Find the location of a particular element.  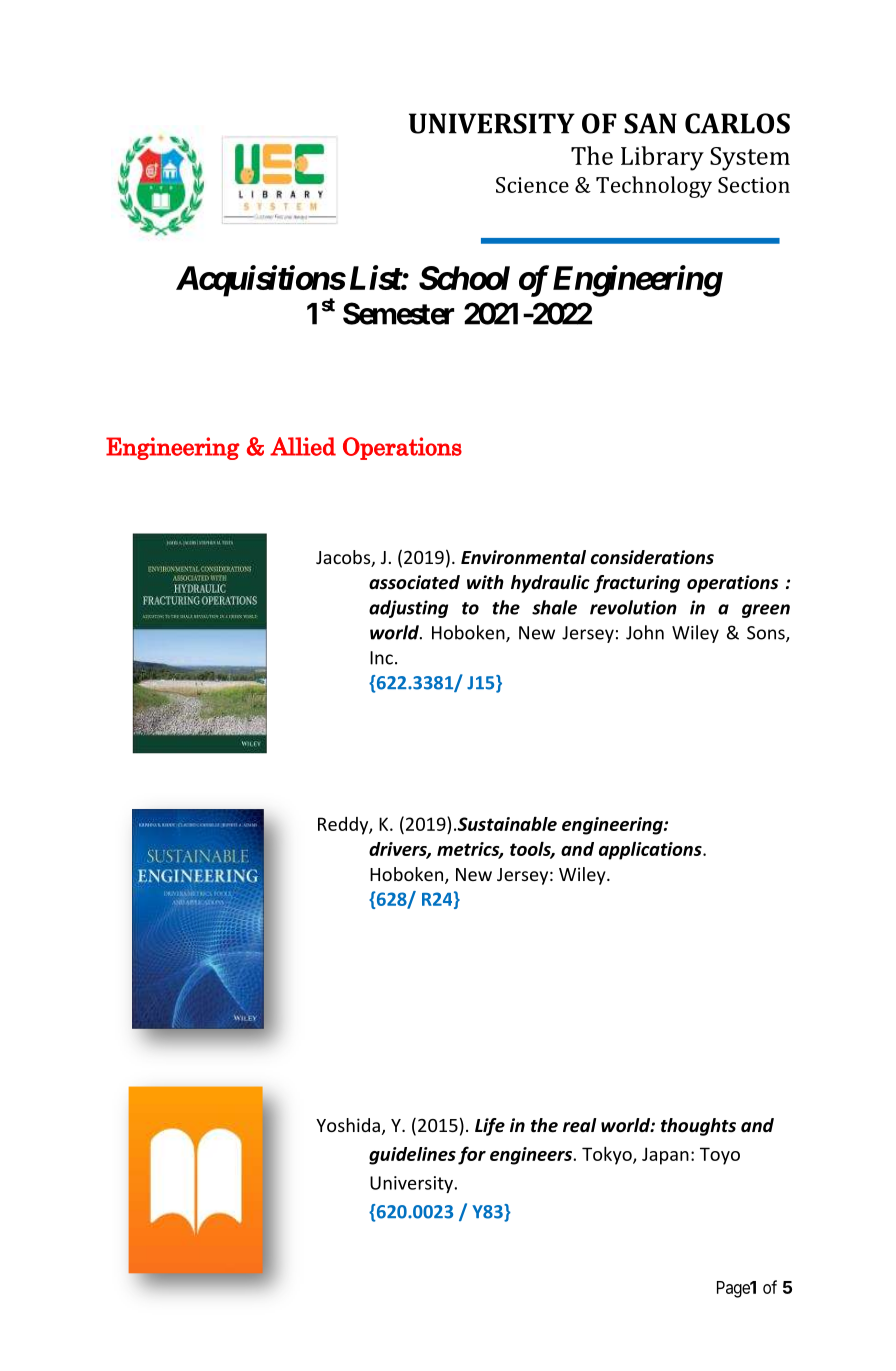

CARLOS is located at coordinates (737, 123).
